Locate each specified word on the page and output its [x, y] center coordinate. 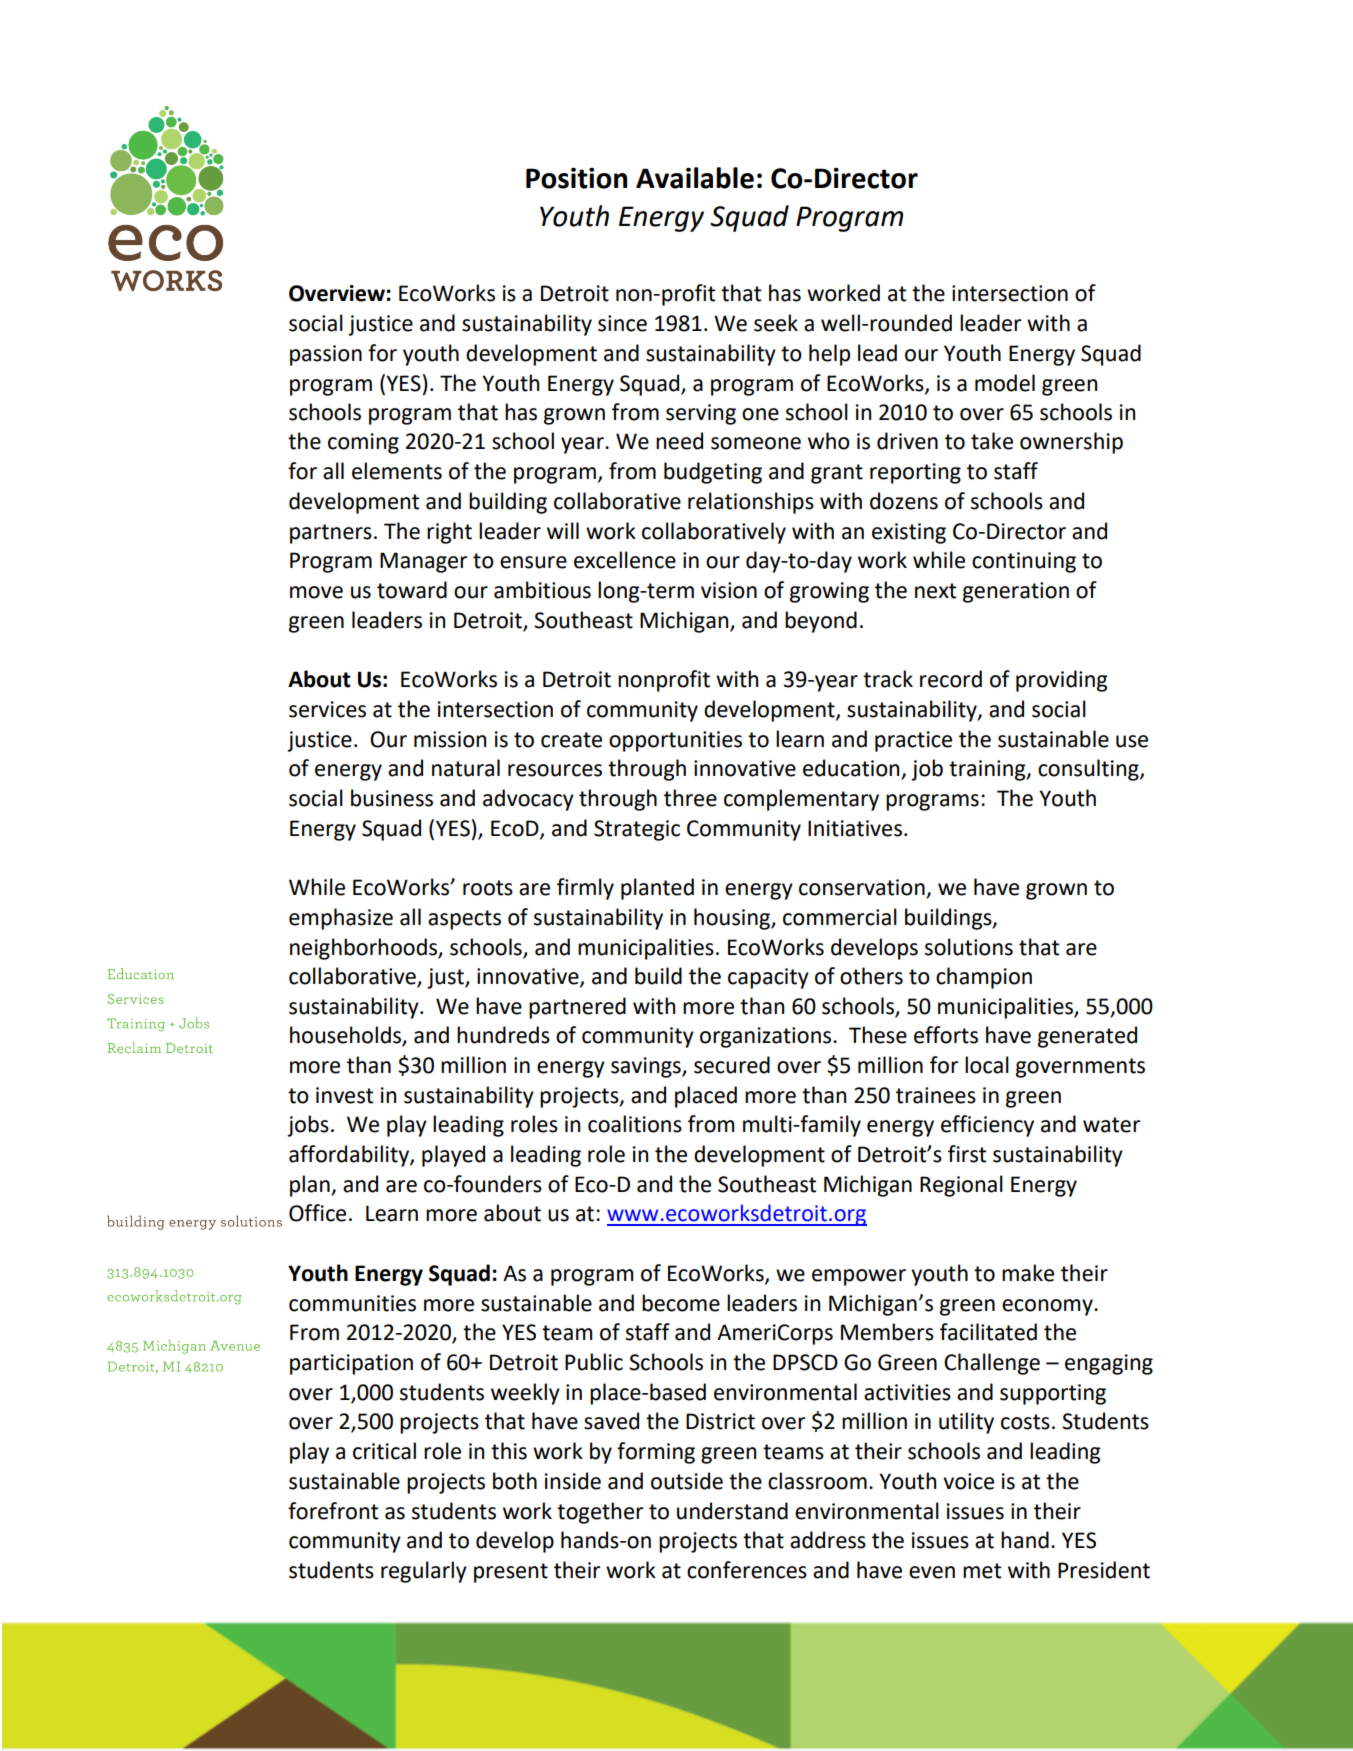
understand [732, 1511]
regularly [424, 1572]
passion [326, 355]
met [982, 1571]
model [1005, 383]
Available [695, 178]
